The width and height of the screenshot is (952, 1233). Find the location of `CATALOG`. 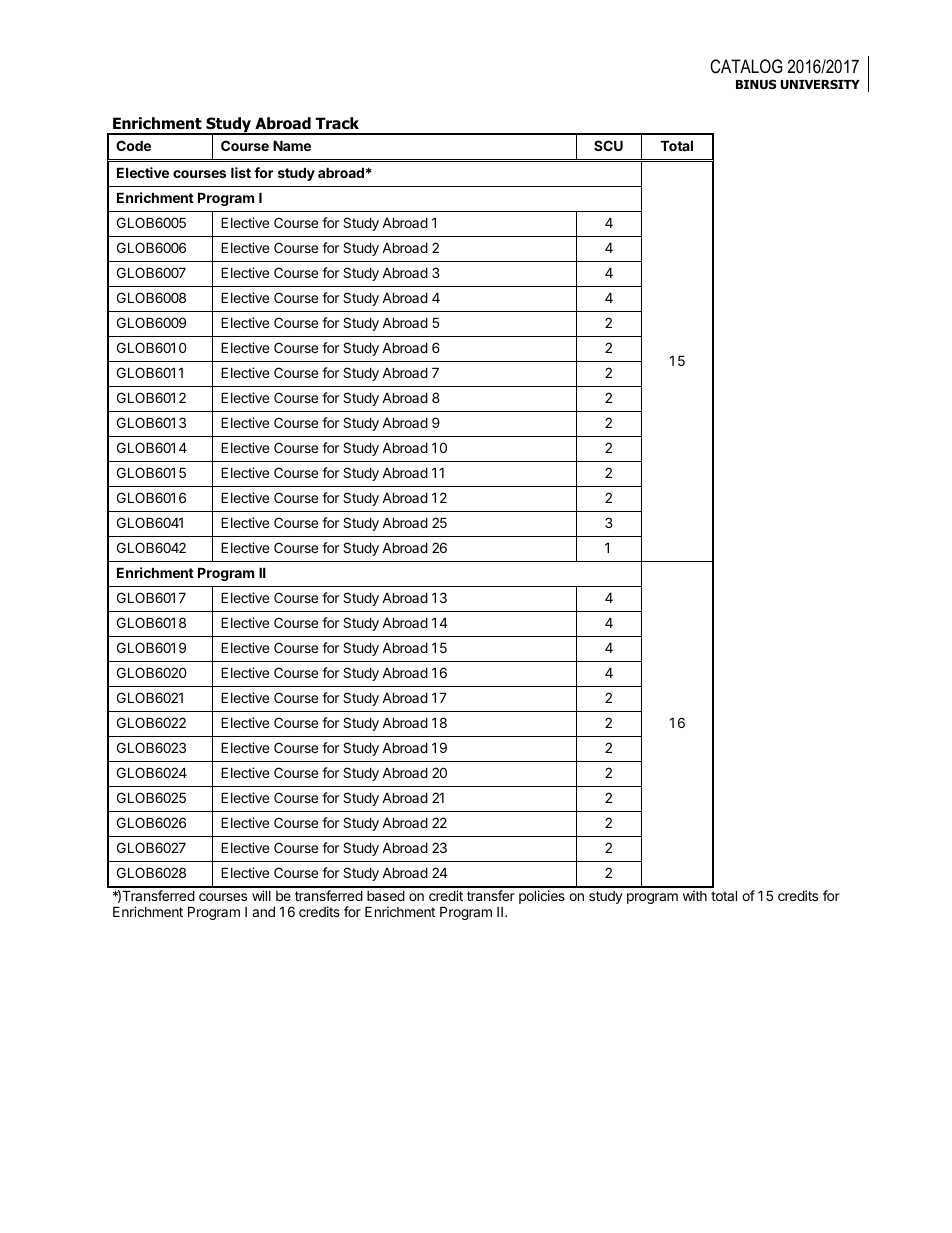

CATALOG is located at coordinates (746, 66).
